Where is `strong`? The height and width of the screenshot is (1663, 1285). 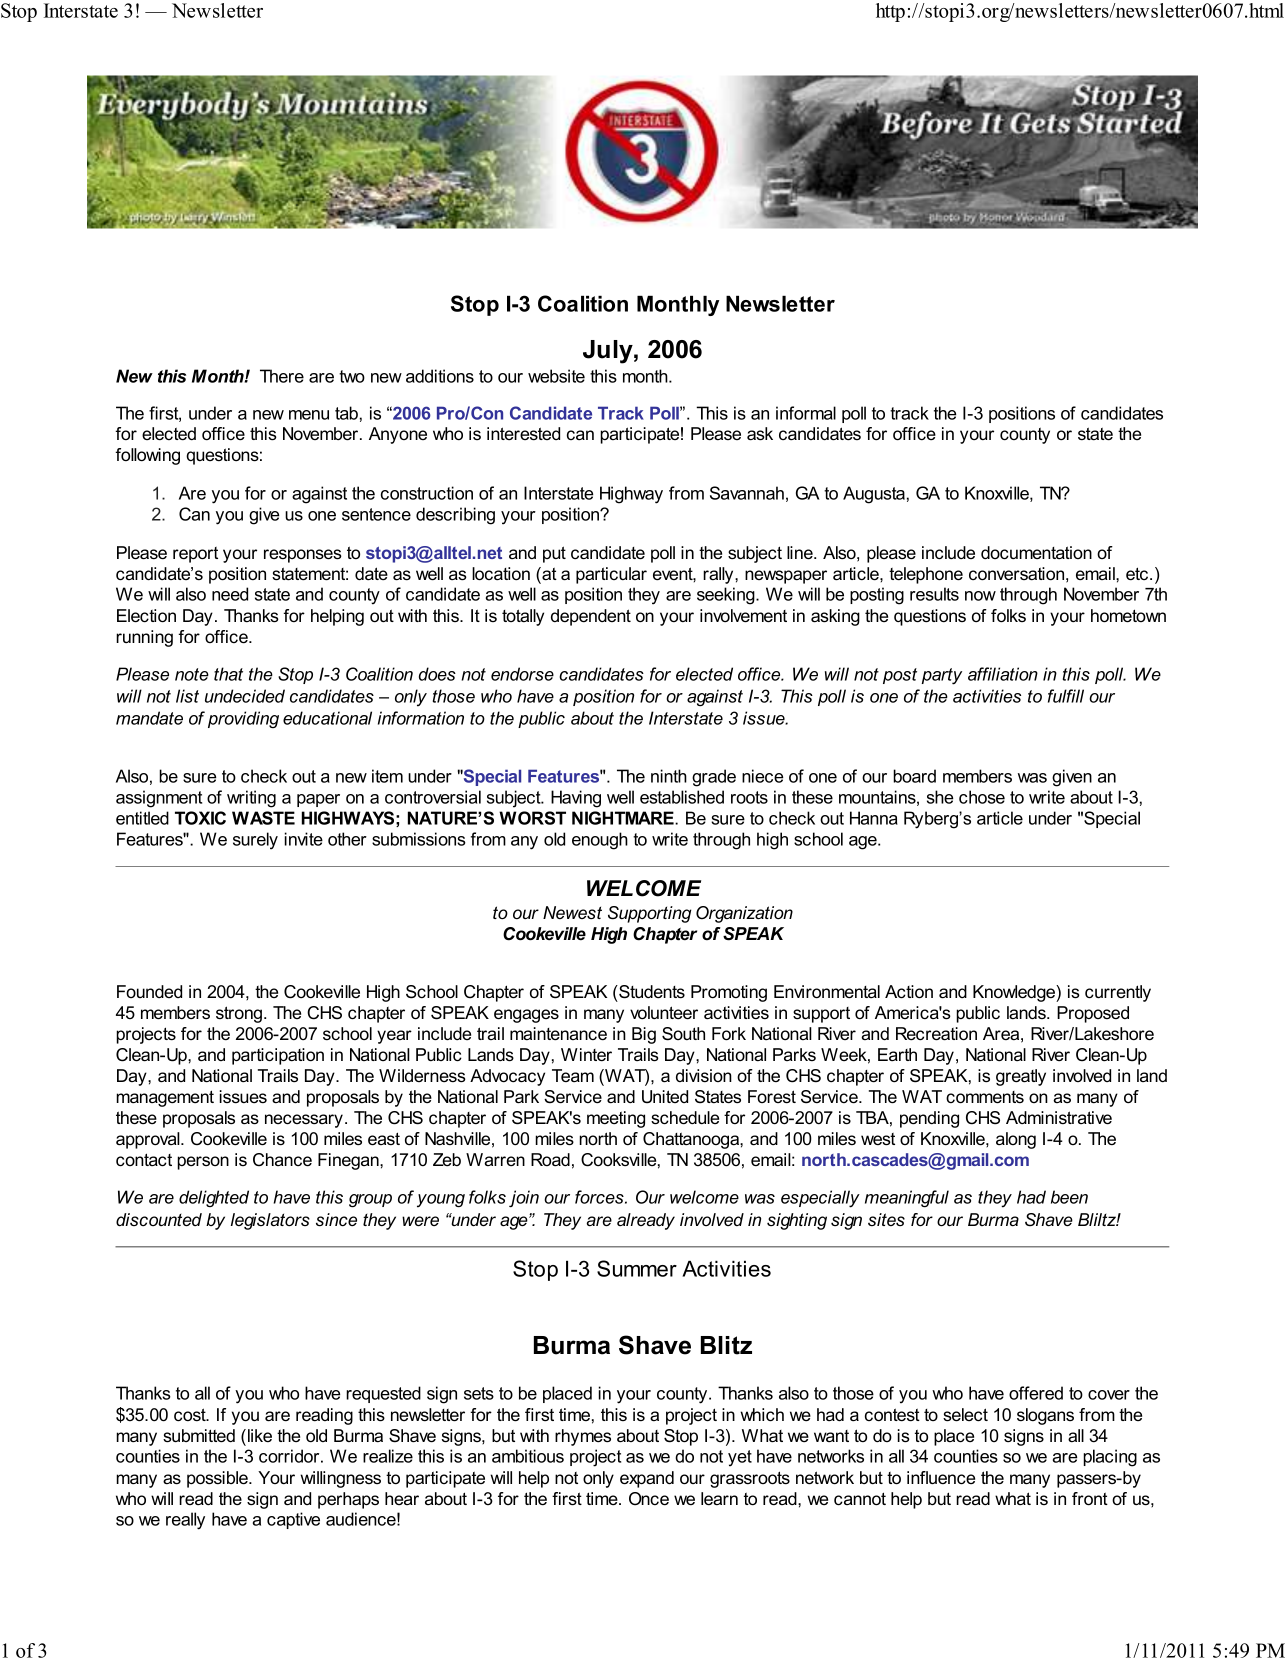
strong is located at coordinates (239, 1014).
